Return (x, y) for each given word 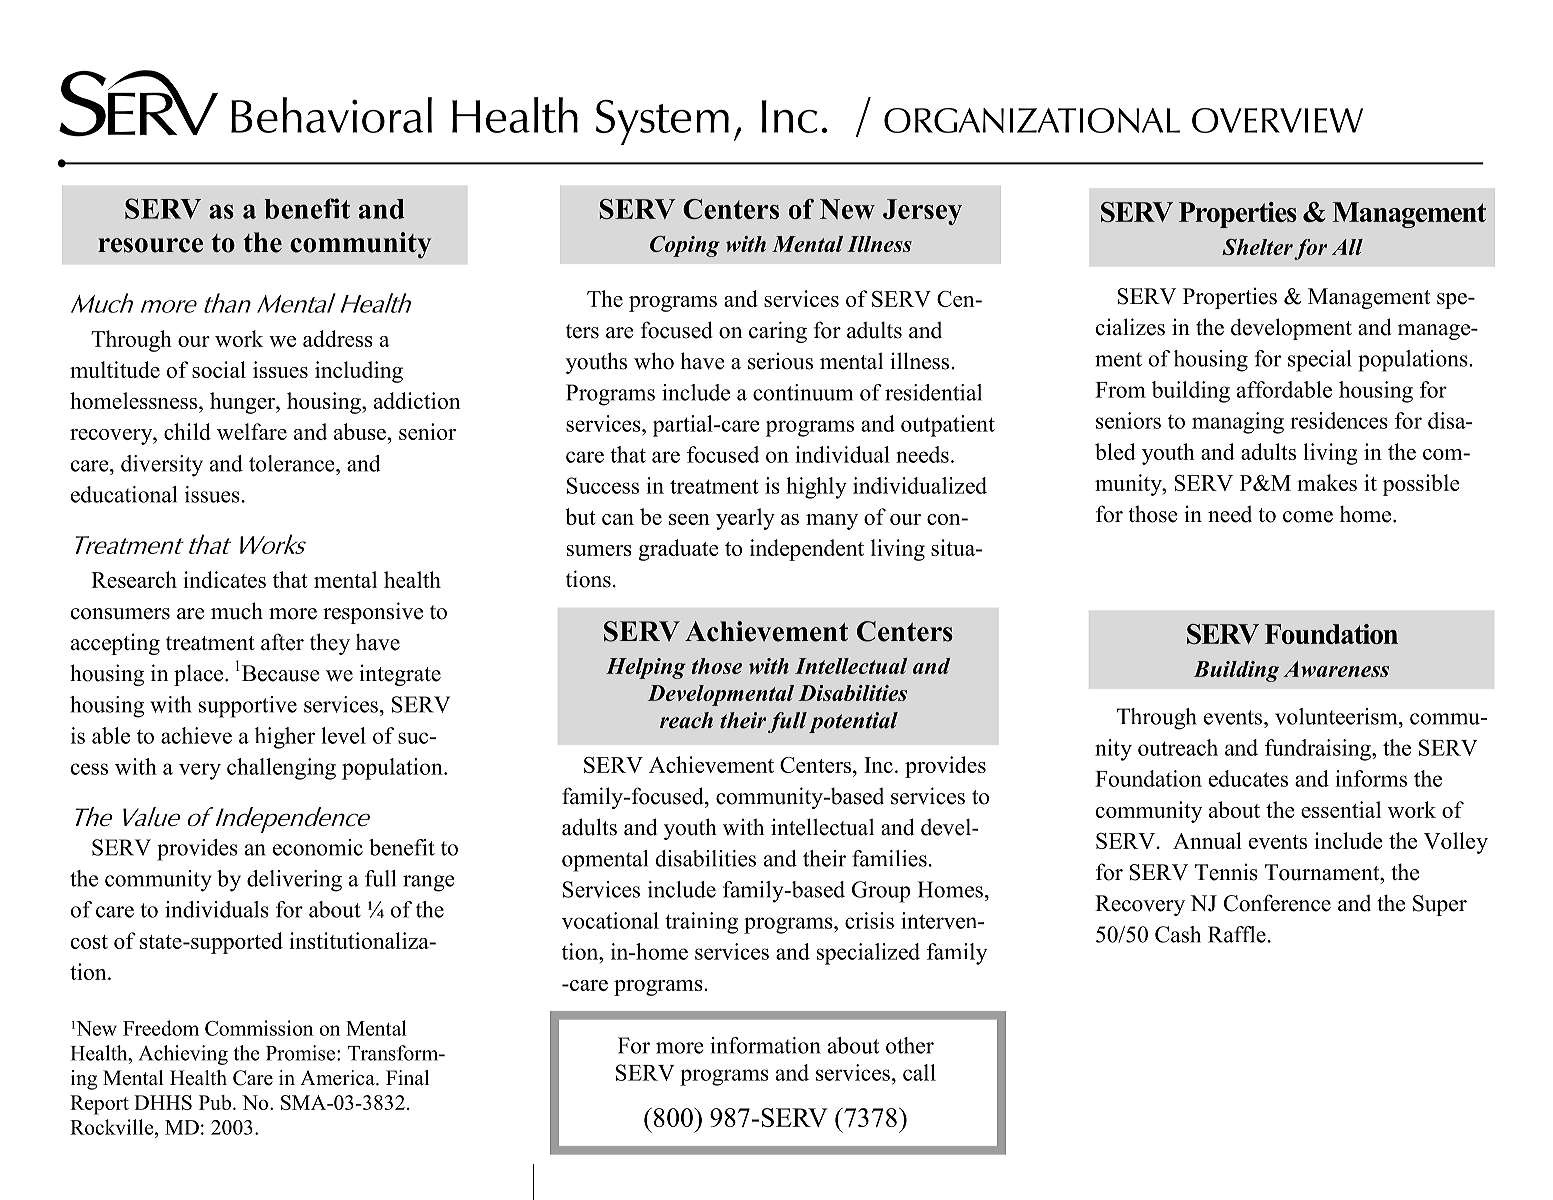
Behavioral (331, 115)
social (219, 369)
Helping (646, 668)
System (662, 122)
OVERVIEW (1277, 120)
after (282, 642)
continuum (803, 392)
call (919, 1072)
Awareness (1336, 669)
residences (1339, 420)
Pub (215, 1102)
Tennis (1226, 872)
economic (318, 847)
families (889, 858)
